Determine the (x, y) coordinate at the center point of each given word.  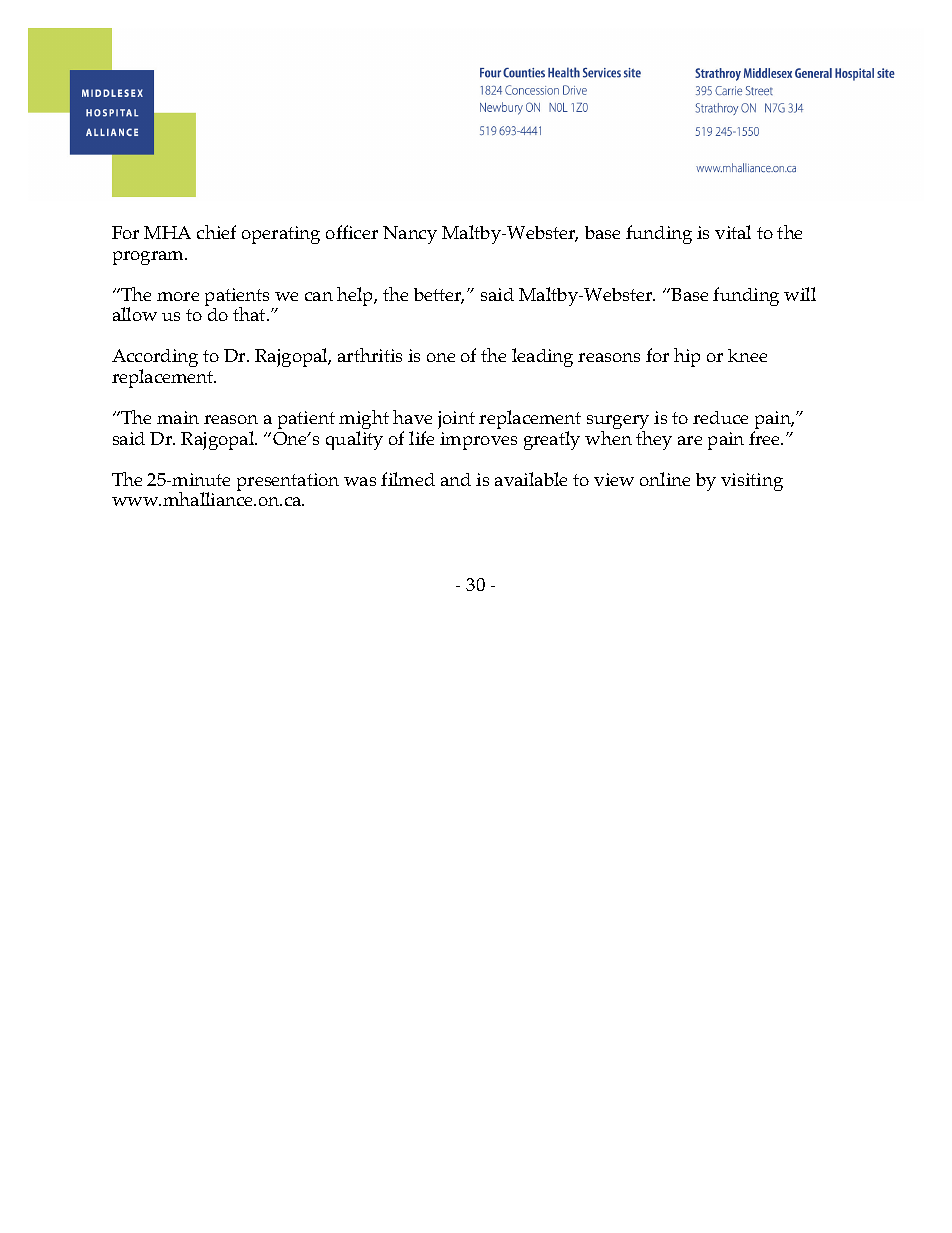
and (456, 479)
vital (733, 232)
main (178, 417)
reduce (720, 417)
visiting (752, 482)
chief (216, 232)
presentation (288, 482)
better (439, 296)
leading (542, 357)
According (155, 359)
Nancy (410, 235)
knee (747, 355)
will (800, 294)
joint (456, 420)
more (178, 296)
